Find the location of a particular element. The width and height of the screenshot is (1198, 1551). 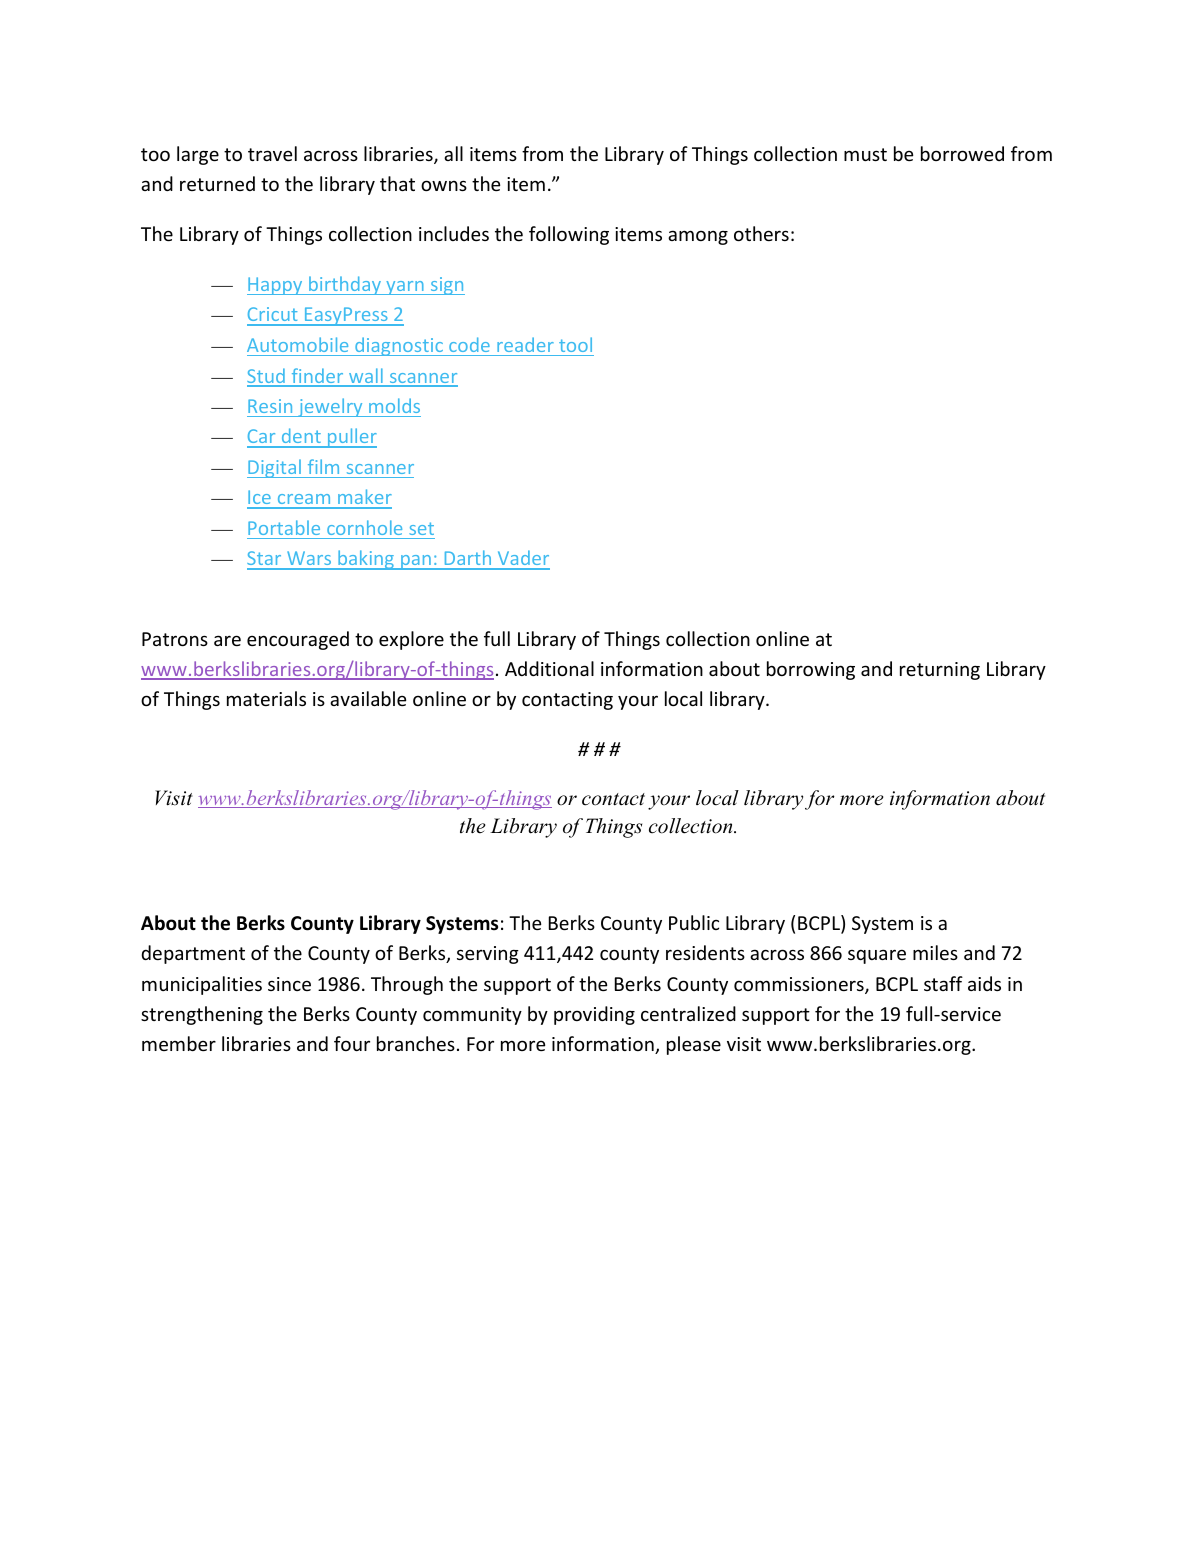

Vader is located at coordinates (522, 559).
